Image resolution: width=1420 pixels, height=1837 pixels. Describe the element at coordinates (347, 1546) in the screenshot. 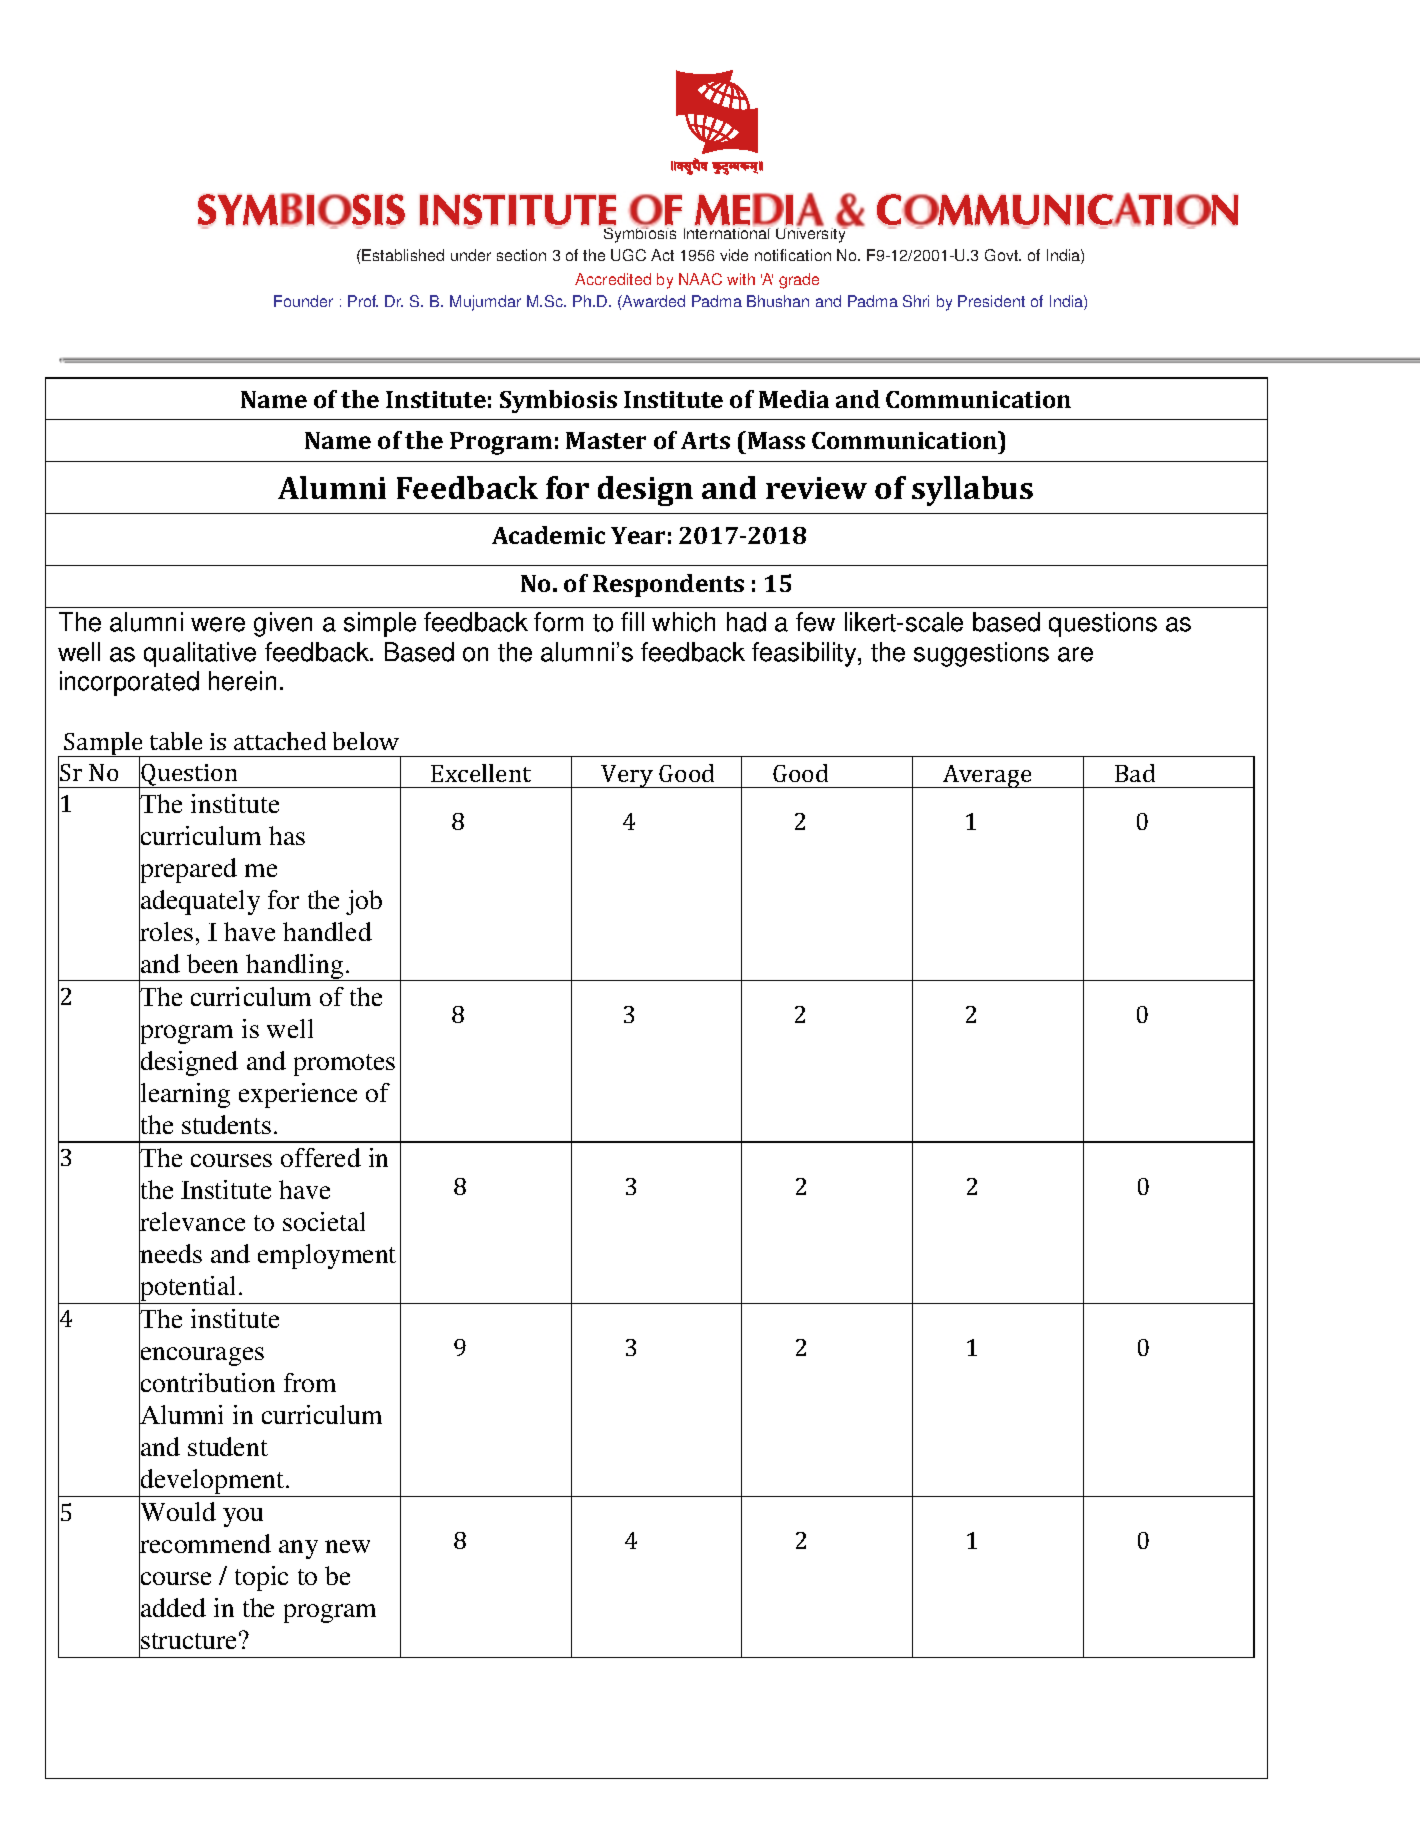

I see `new` at that location.
